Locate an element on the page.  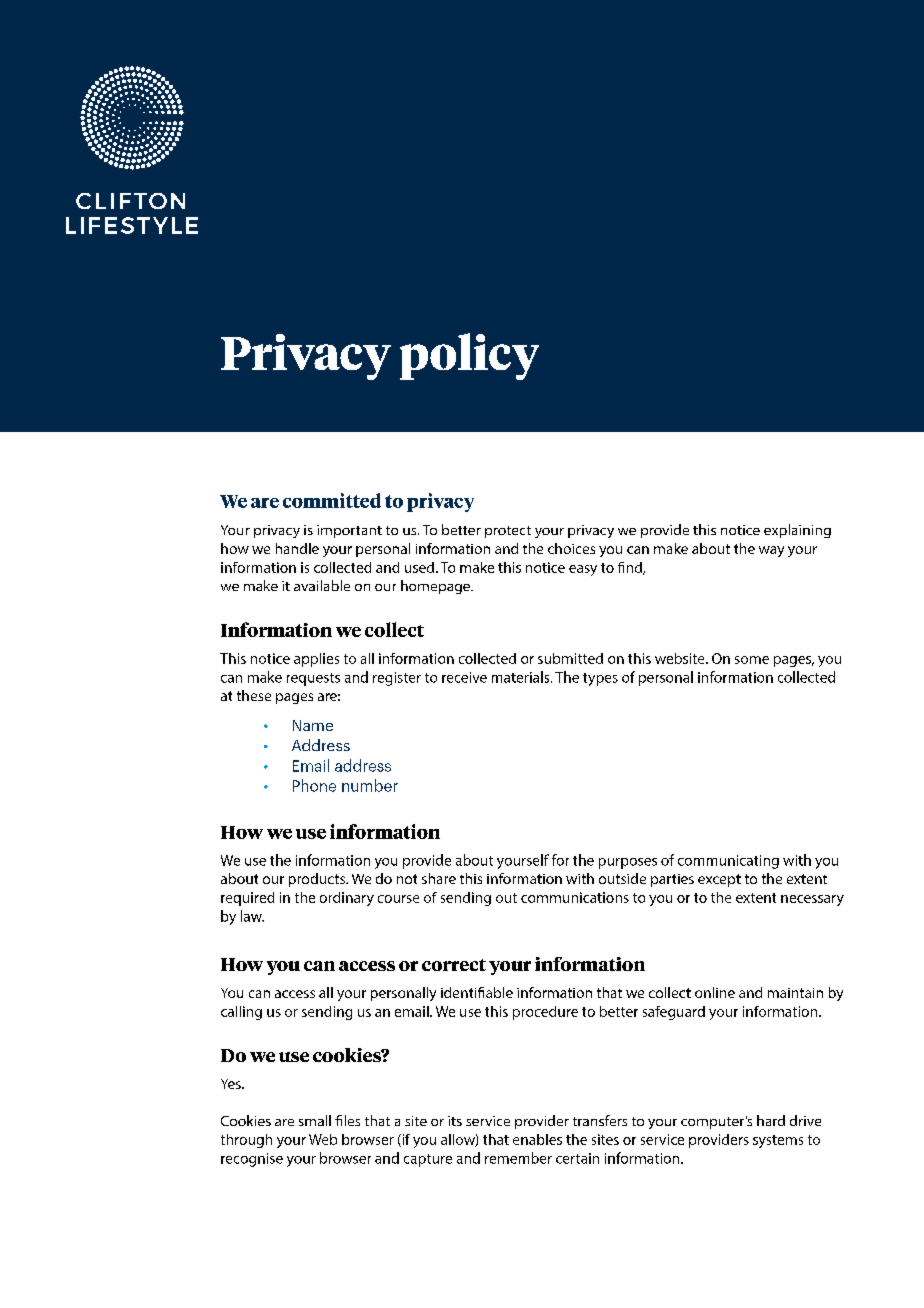
except is located at coordinates (719, 880).
